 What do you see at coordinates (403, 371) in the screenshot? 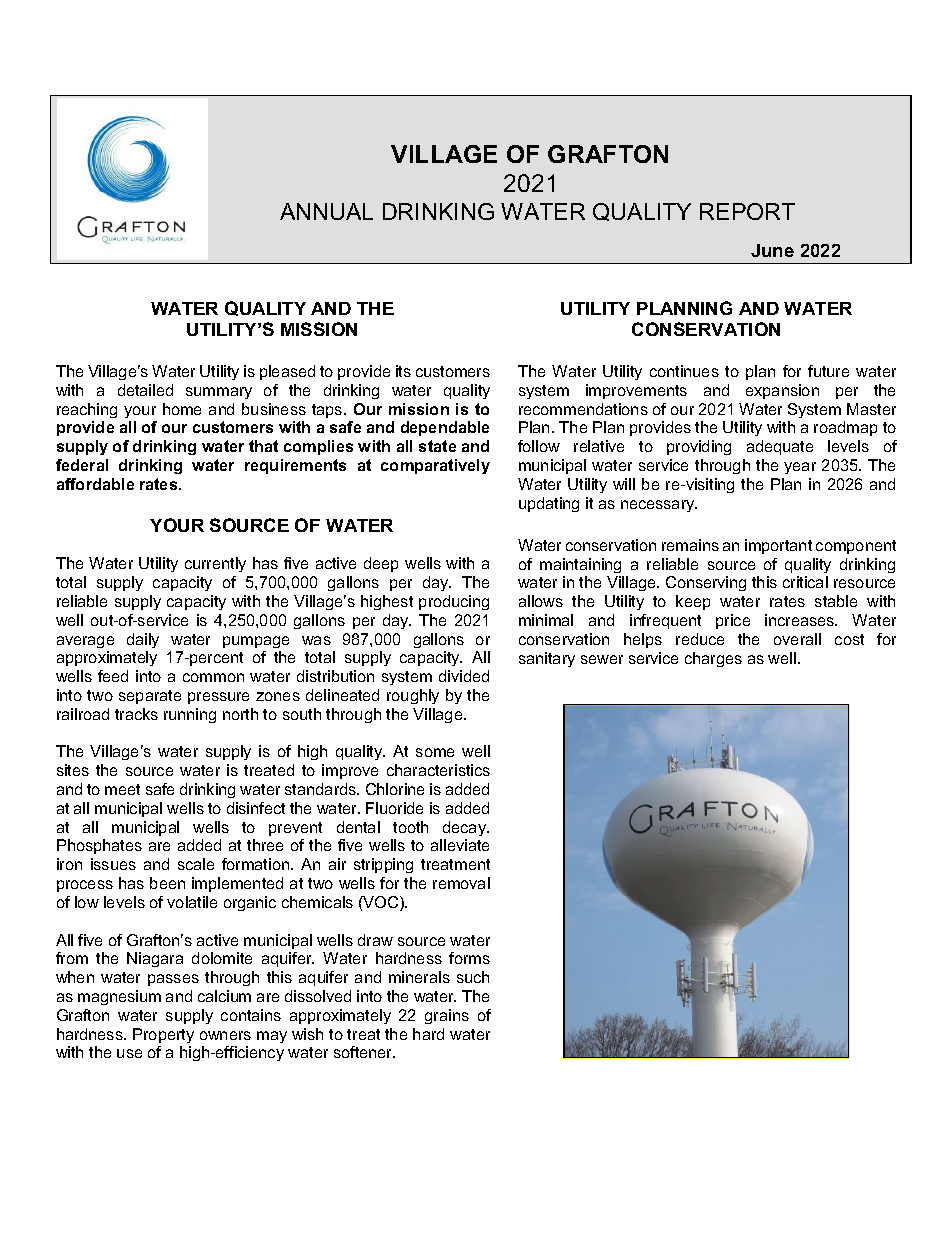
I see `its` at bounding box center [403, 371].
